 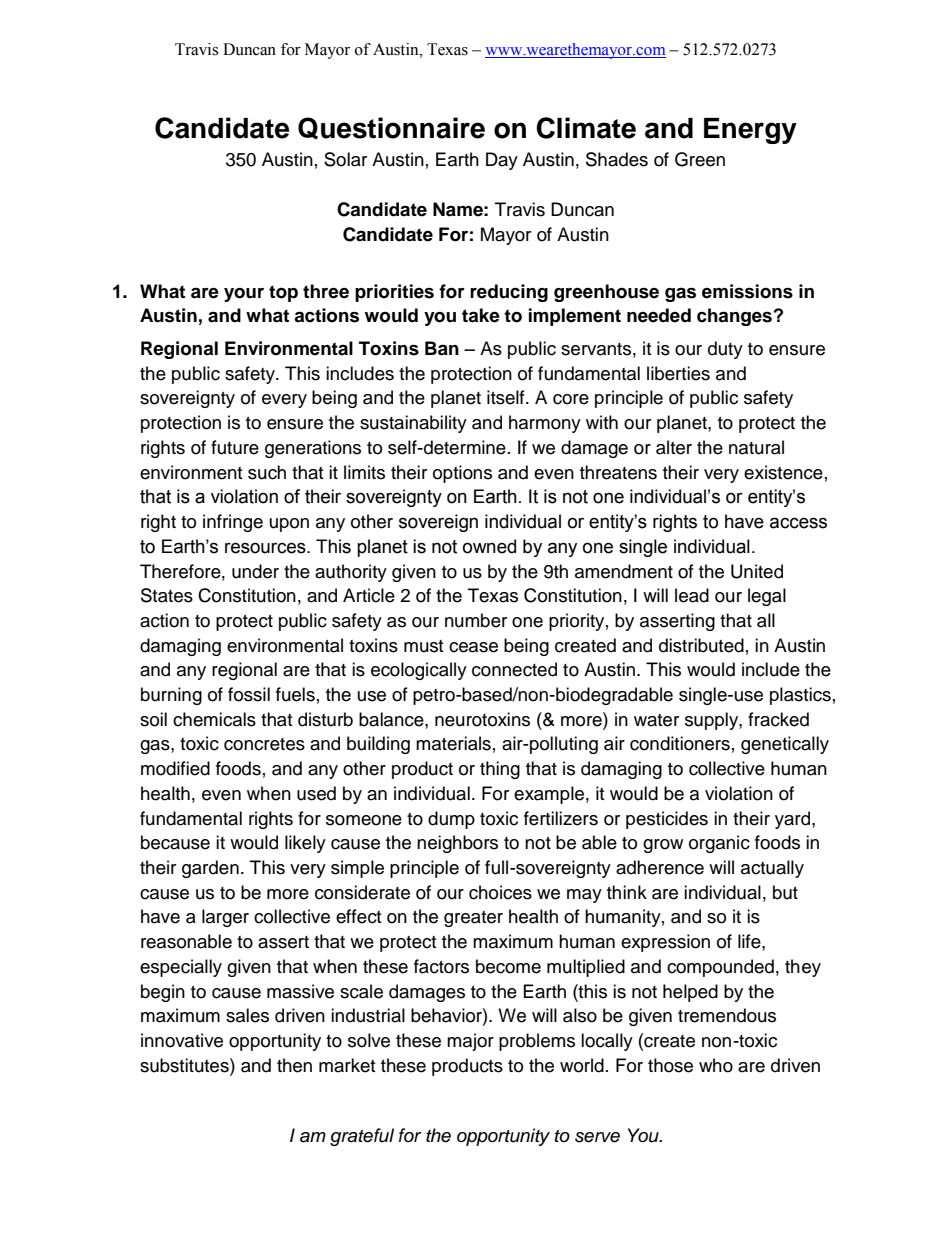 I want to click on States, so click(x=167, y=595).
